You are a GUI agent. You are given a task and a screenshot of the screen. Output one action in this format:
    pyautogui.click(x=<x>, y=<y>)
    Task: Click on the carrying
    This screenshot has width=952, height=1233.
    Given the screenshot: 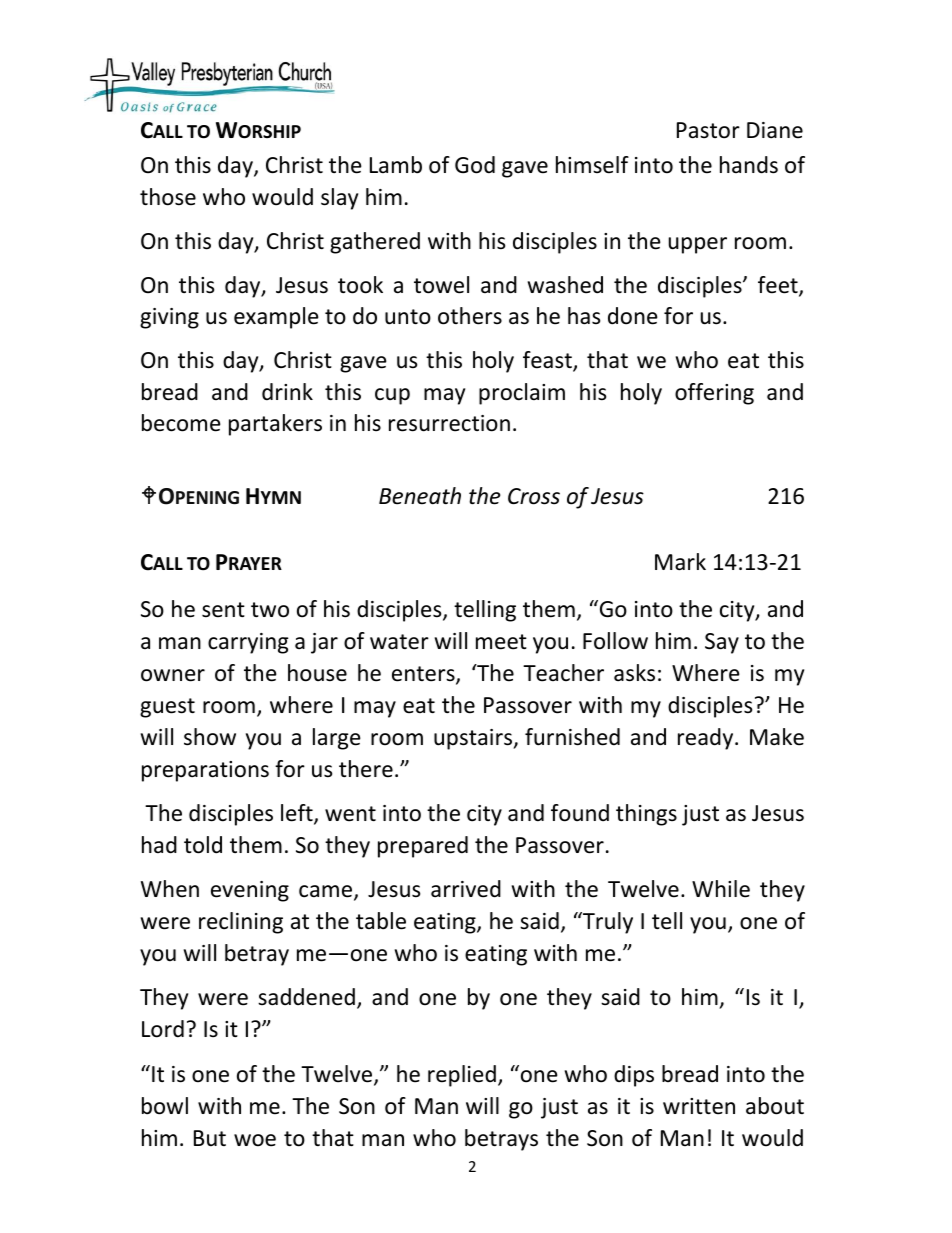 What is the action you would take?
    pyautogui.click(x=248, y=643)
